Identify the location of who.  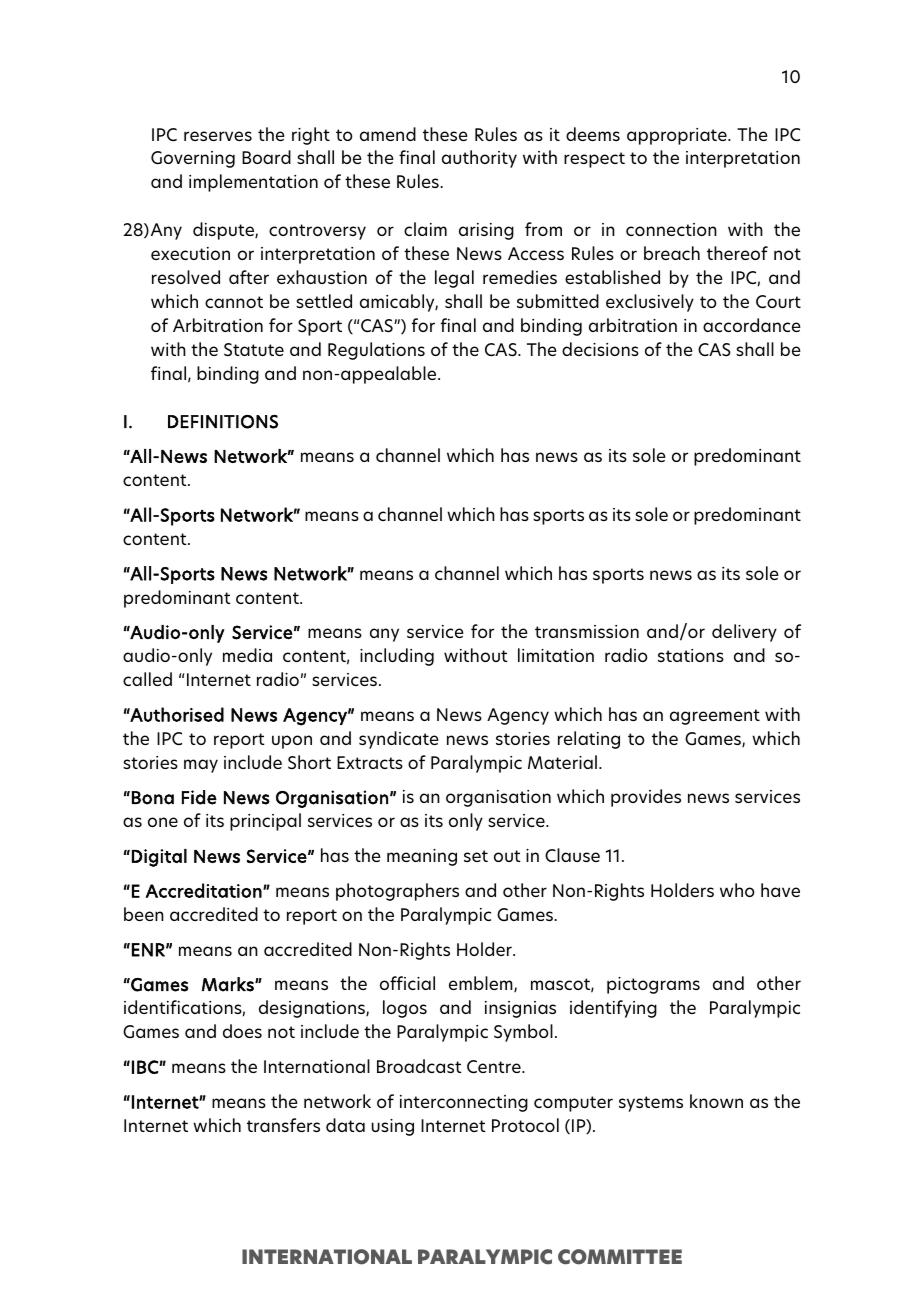
(737, 890).
